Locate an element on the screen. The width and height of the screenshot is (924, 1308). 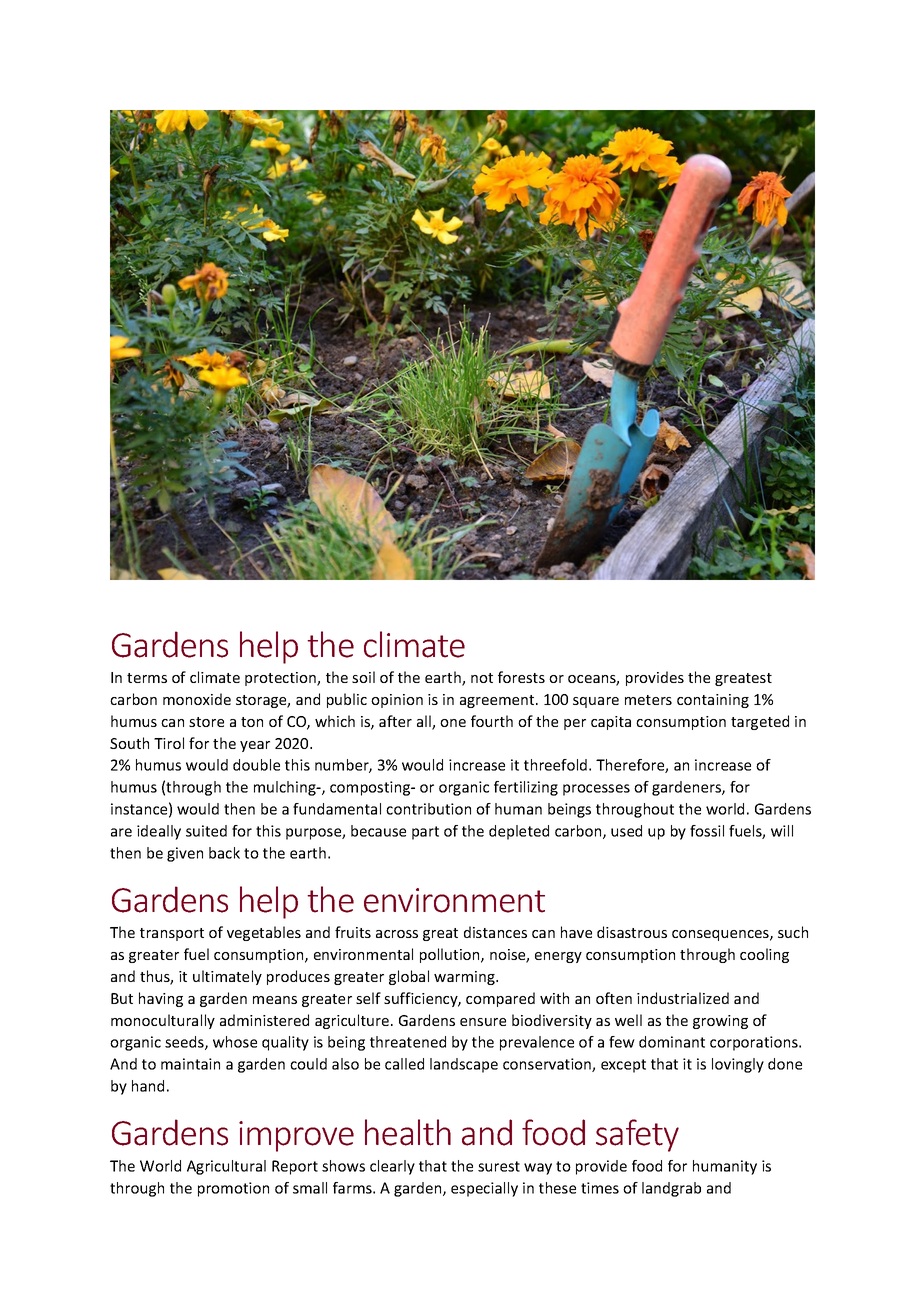
Agricultural is located at coordinates (226, 1167).
